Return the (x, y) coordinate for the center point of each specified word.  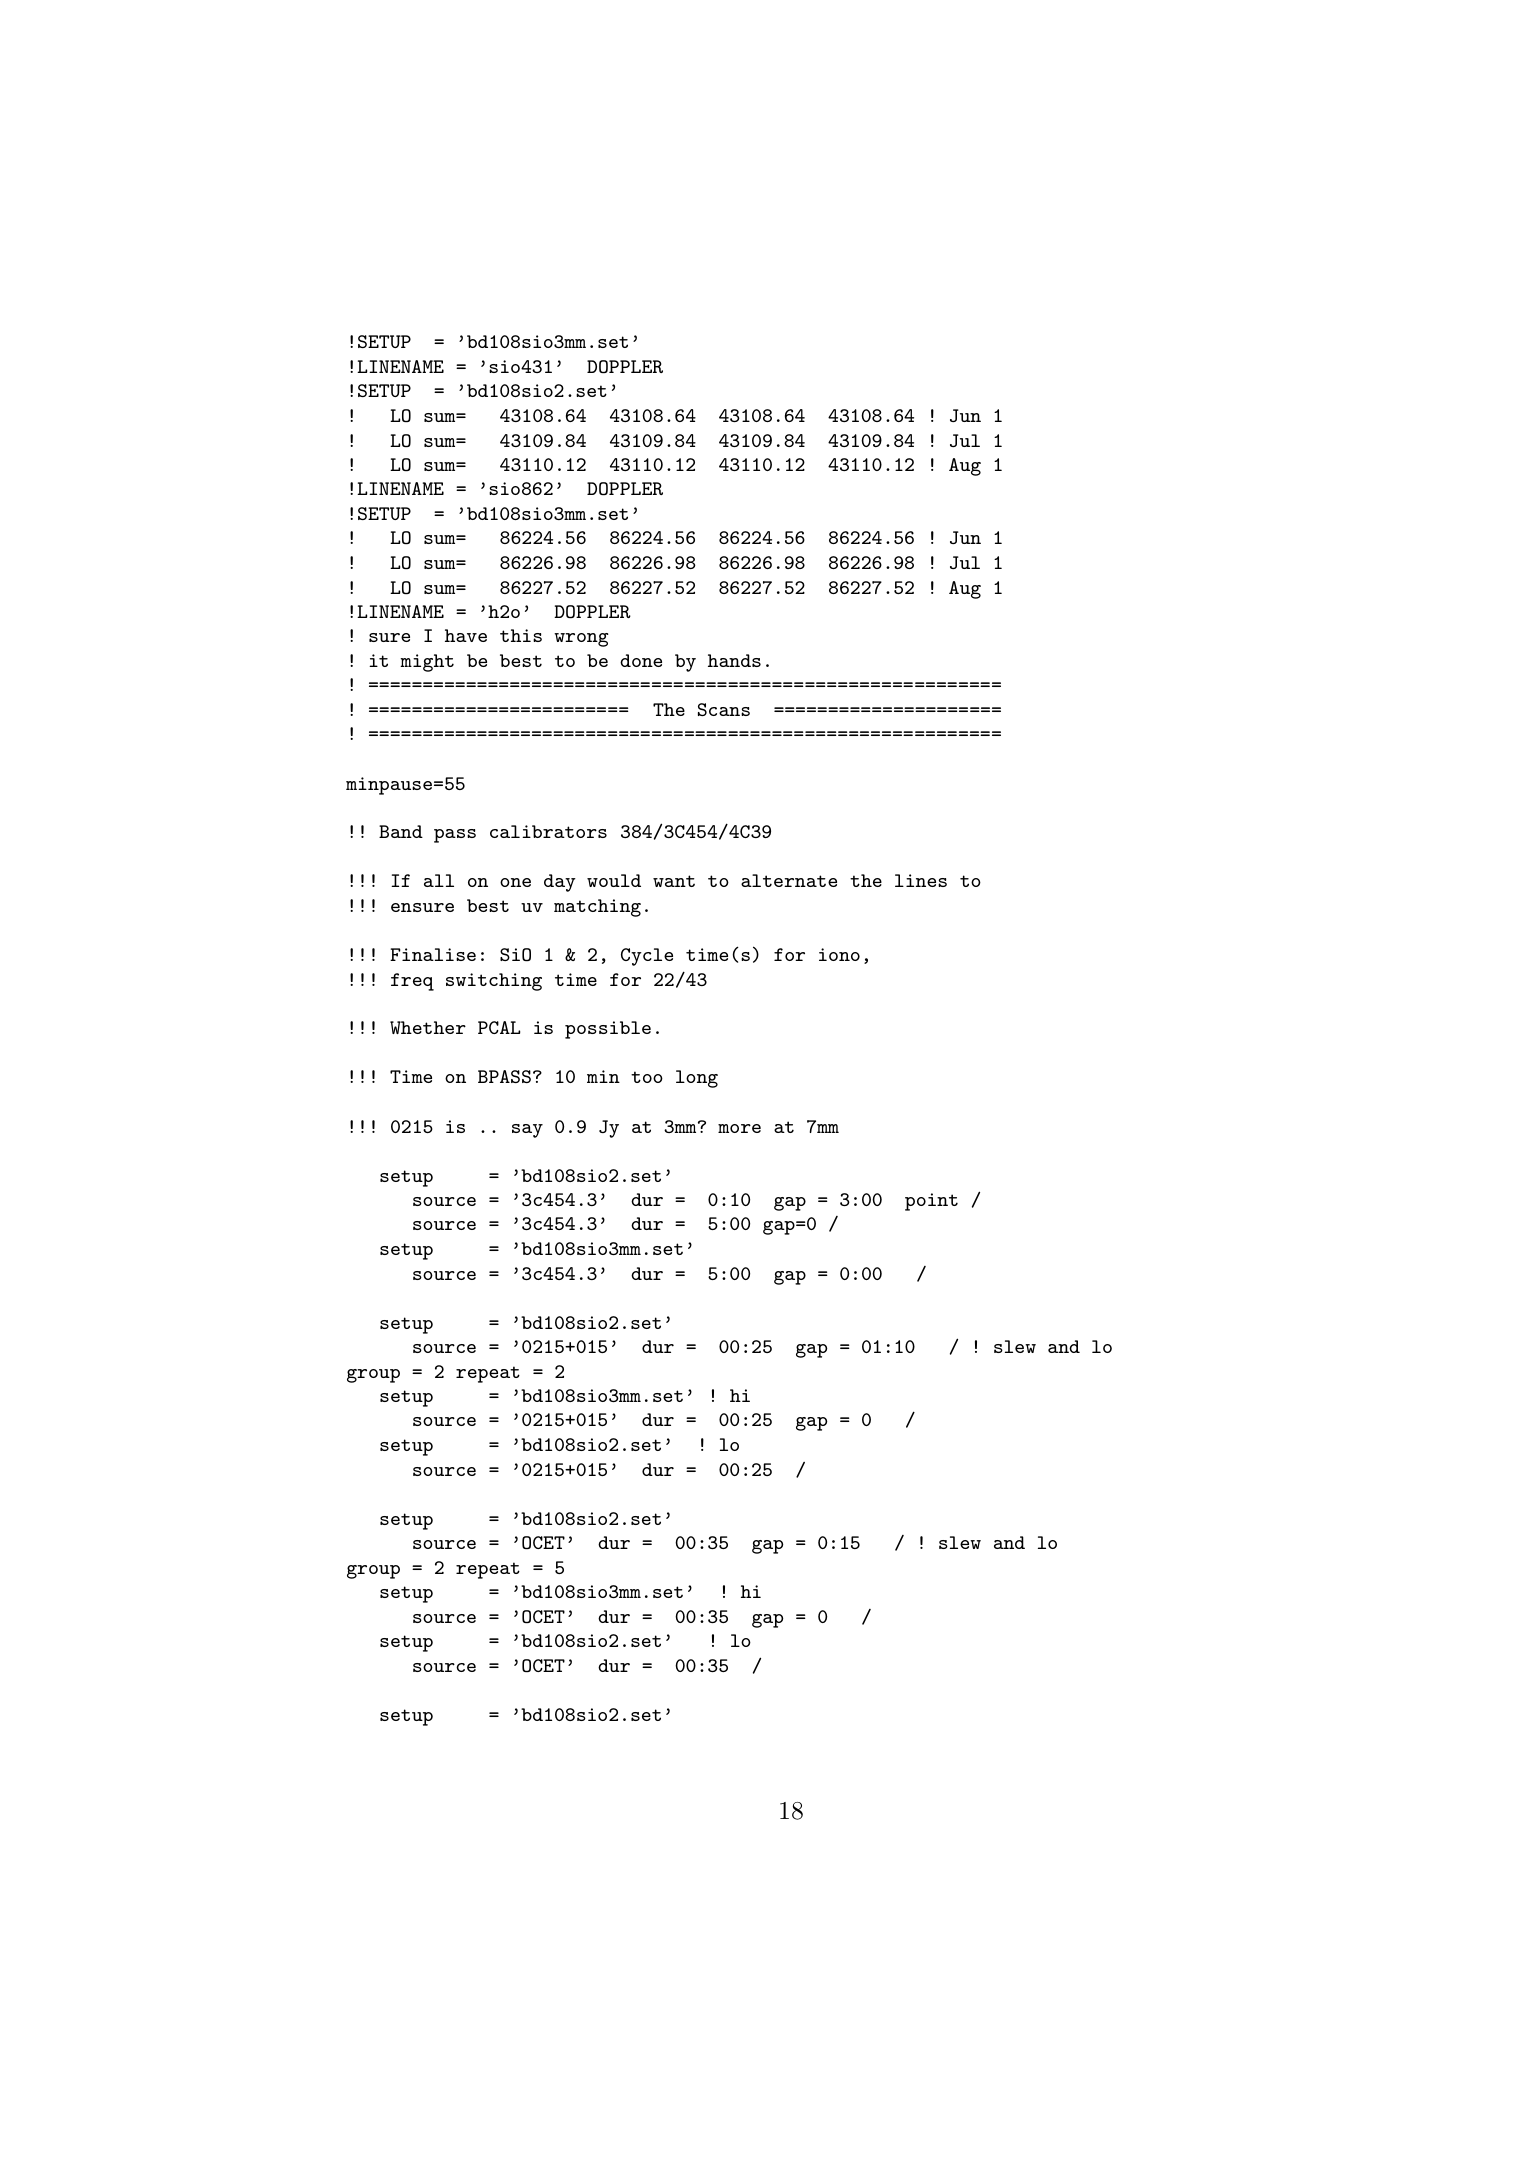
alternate (789, 880)
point (931, 1202)
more (739, 1128)
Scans (724, 709)
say (527, 1131)
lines (921, 880)
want (674, 881)
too (647, 1077)
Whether (428, 1027)
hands (734, 660)
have (466, 635)
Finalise (433, 954)
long (697, 1079)
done (641, 660)
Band (401, 831)
